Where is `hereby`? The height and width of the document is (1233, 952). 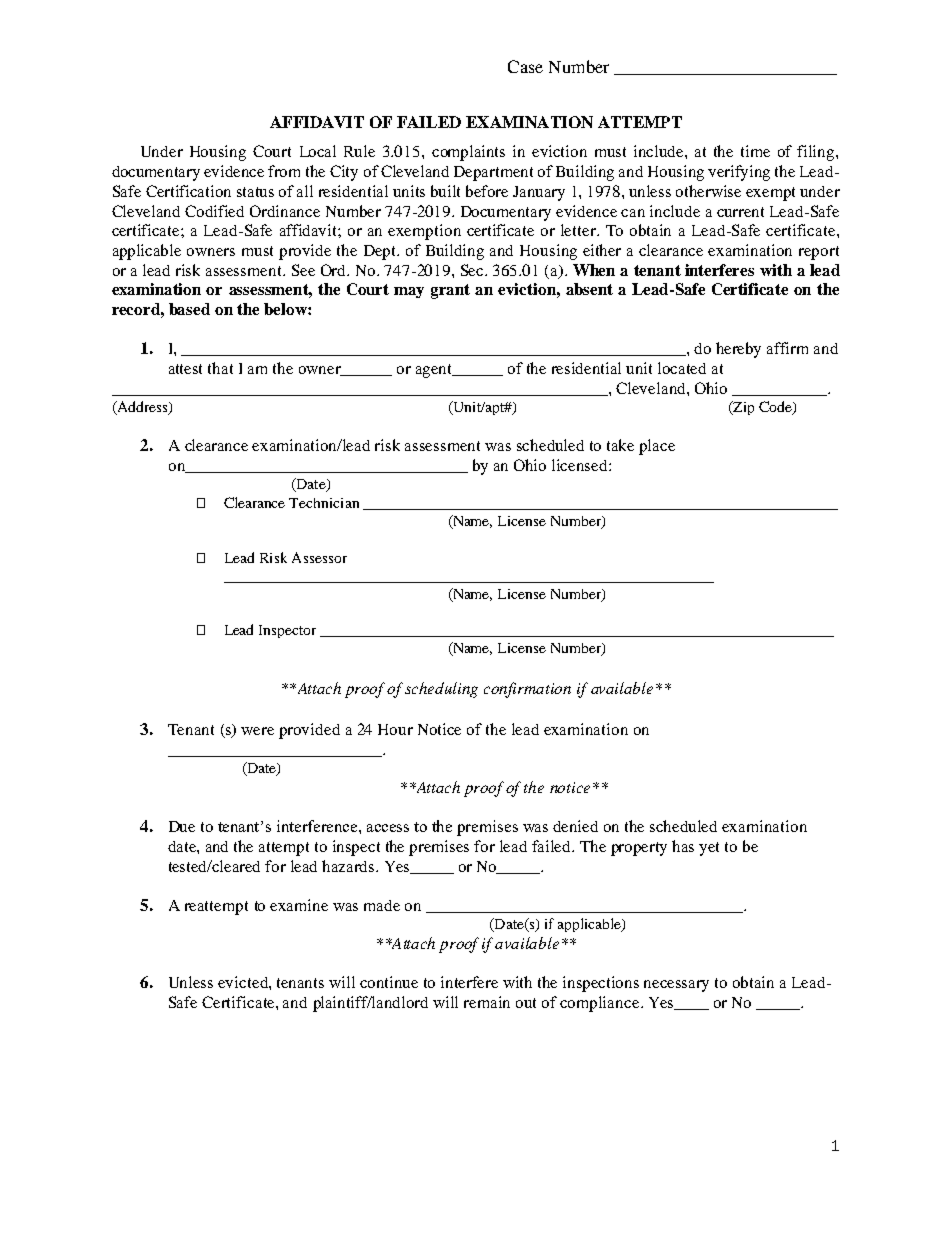
hereby is located at coordinates (738, 350).
